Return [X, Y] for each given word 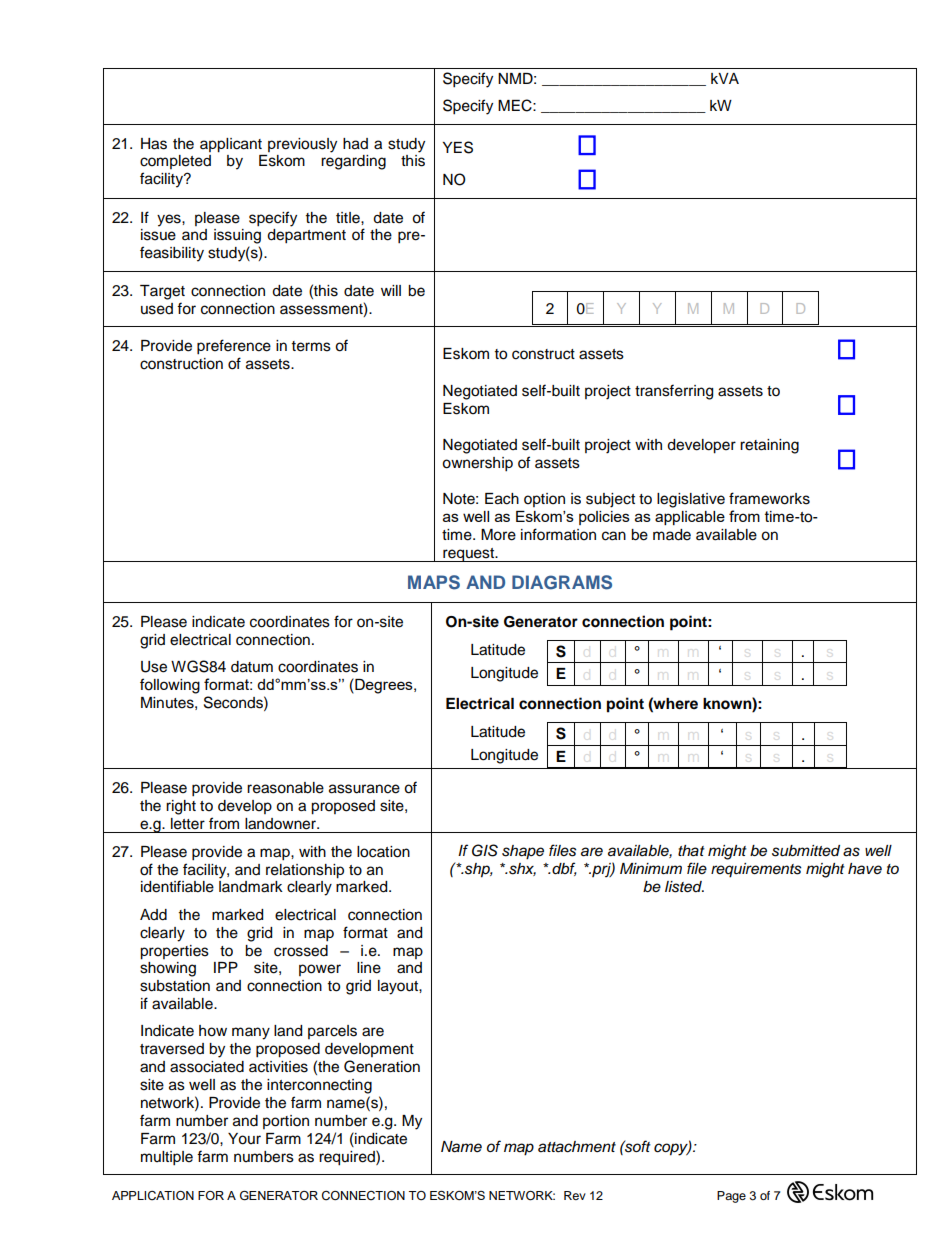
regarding [353, 162]
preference [234, 347]
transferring [674, 392]
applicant [231, 145]
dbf [563, 869]
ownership [477, 464]
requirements [756, 870]
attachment [577, 1147]
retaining [769, 446]
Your [244, 1139]
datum [252, 667]
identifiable [177, 886]
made [672, 535]
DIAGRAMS [562, 582]
